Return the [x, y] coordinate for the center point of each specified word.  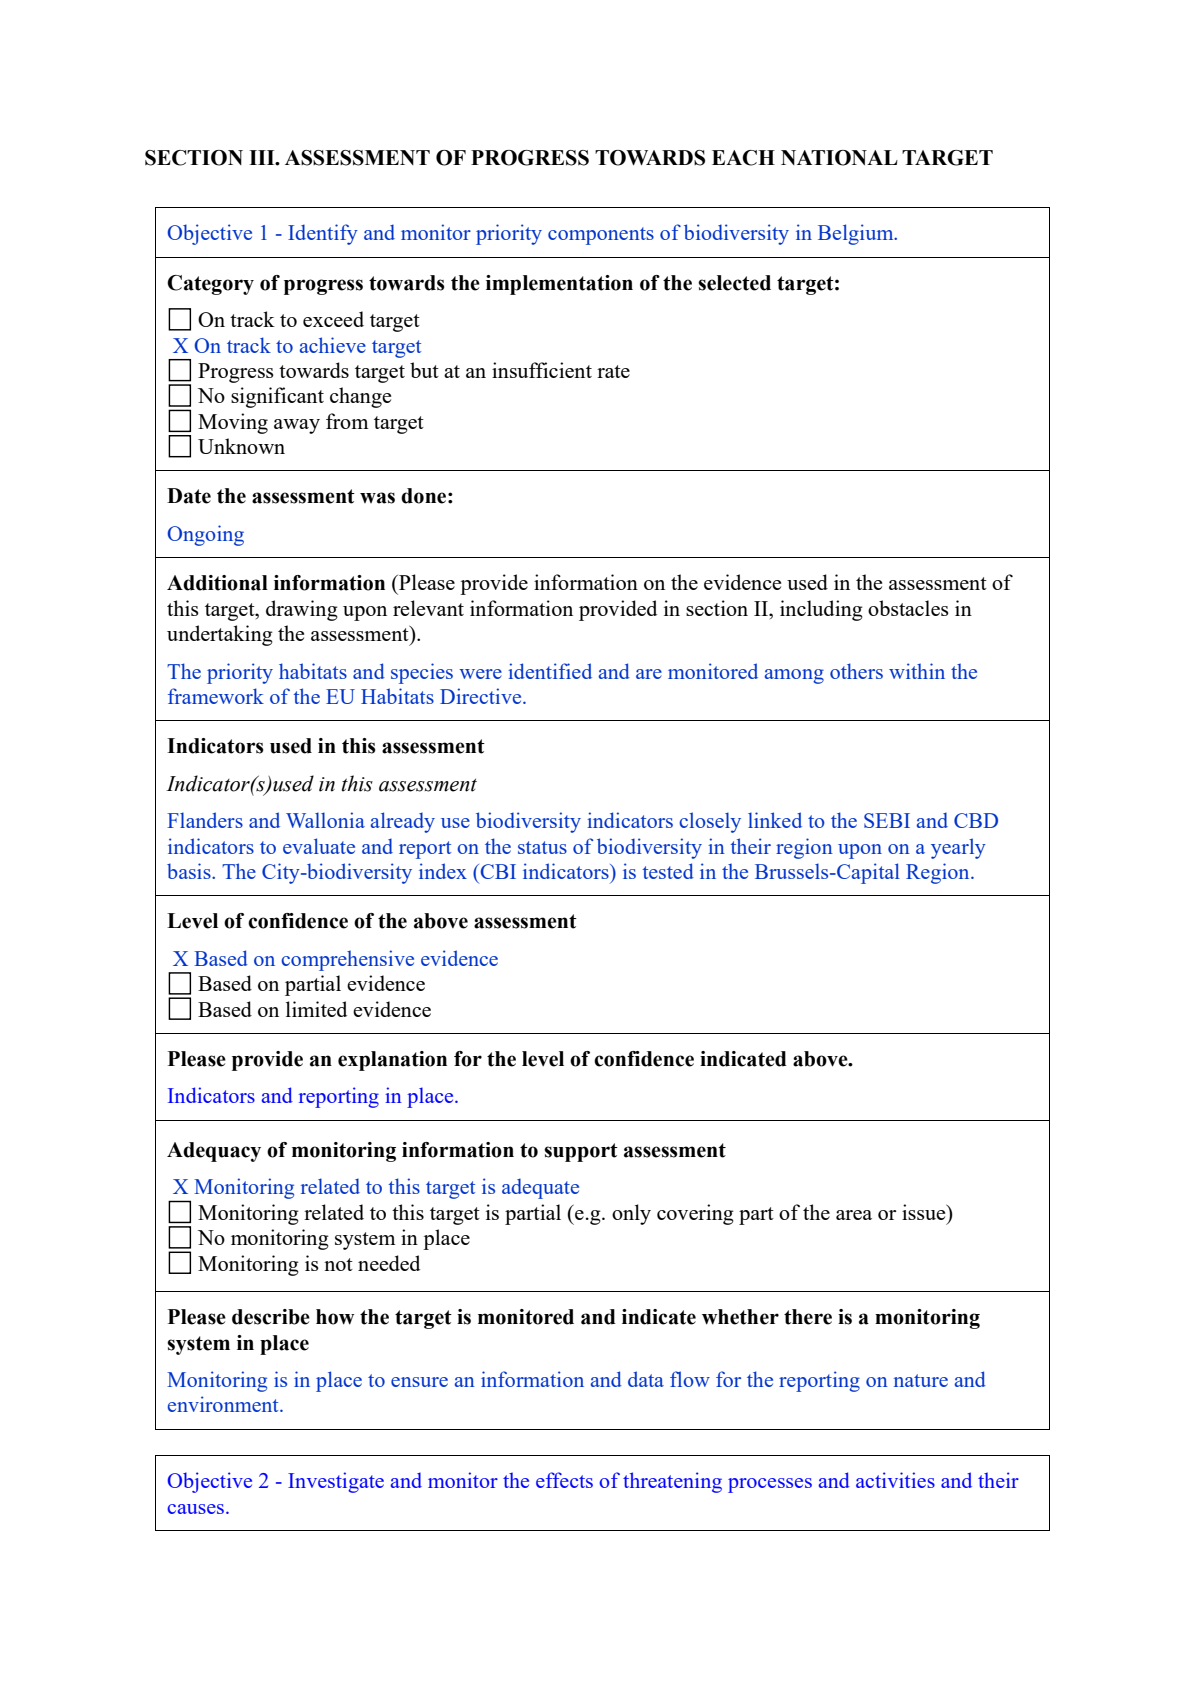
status [542, 847]
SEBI [887, 820]
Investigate [336, 1482]
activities [895, 1480]
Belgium [857, 234]
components [601, 236]
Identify [323, 234]
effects [564, 1480]
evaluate [319, 846]
